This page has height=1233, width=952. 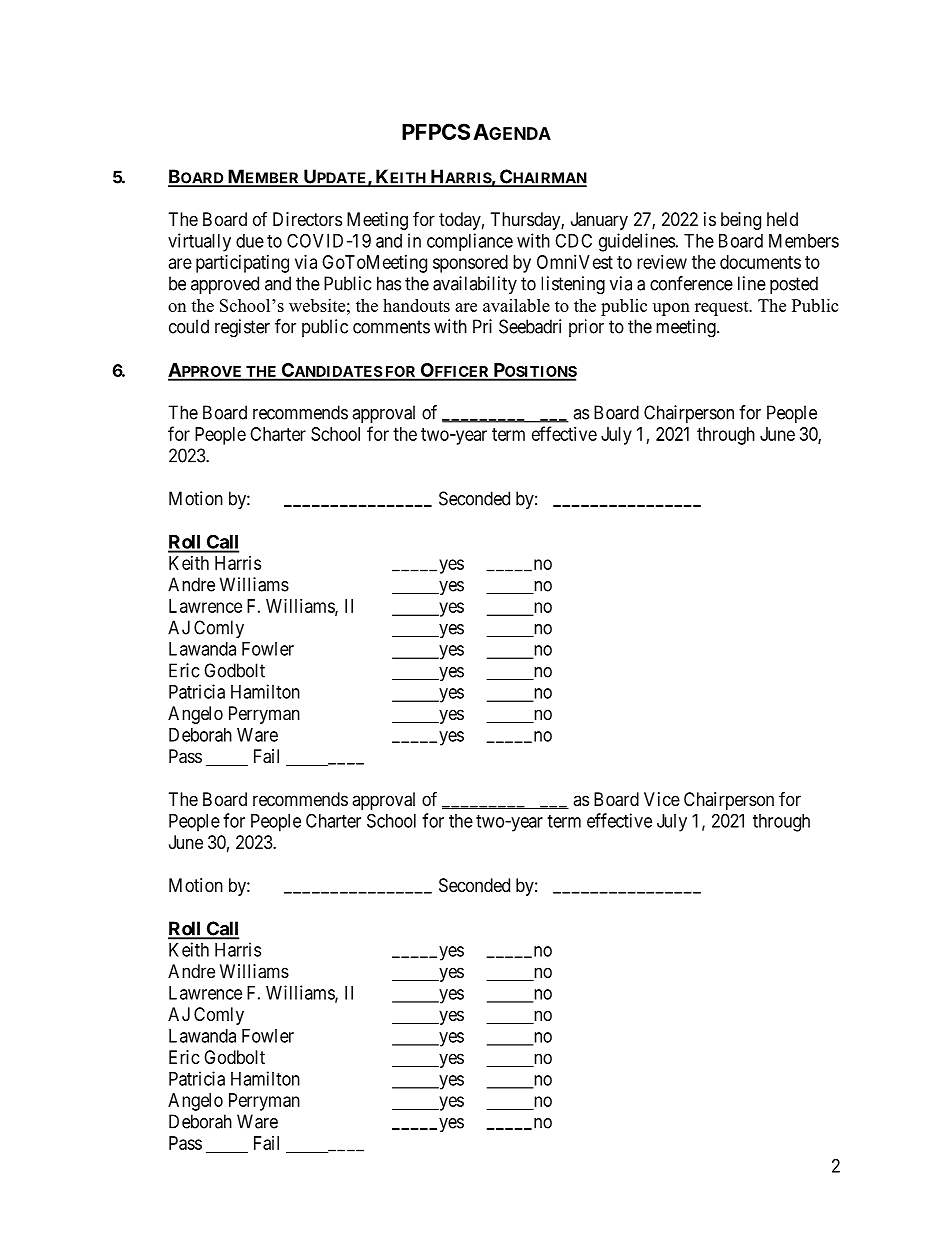 What do you see at coordinates (586, 328) in the page?
I see `prior` at bounding box center [586, 328].
